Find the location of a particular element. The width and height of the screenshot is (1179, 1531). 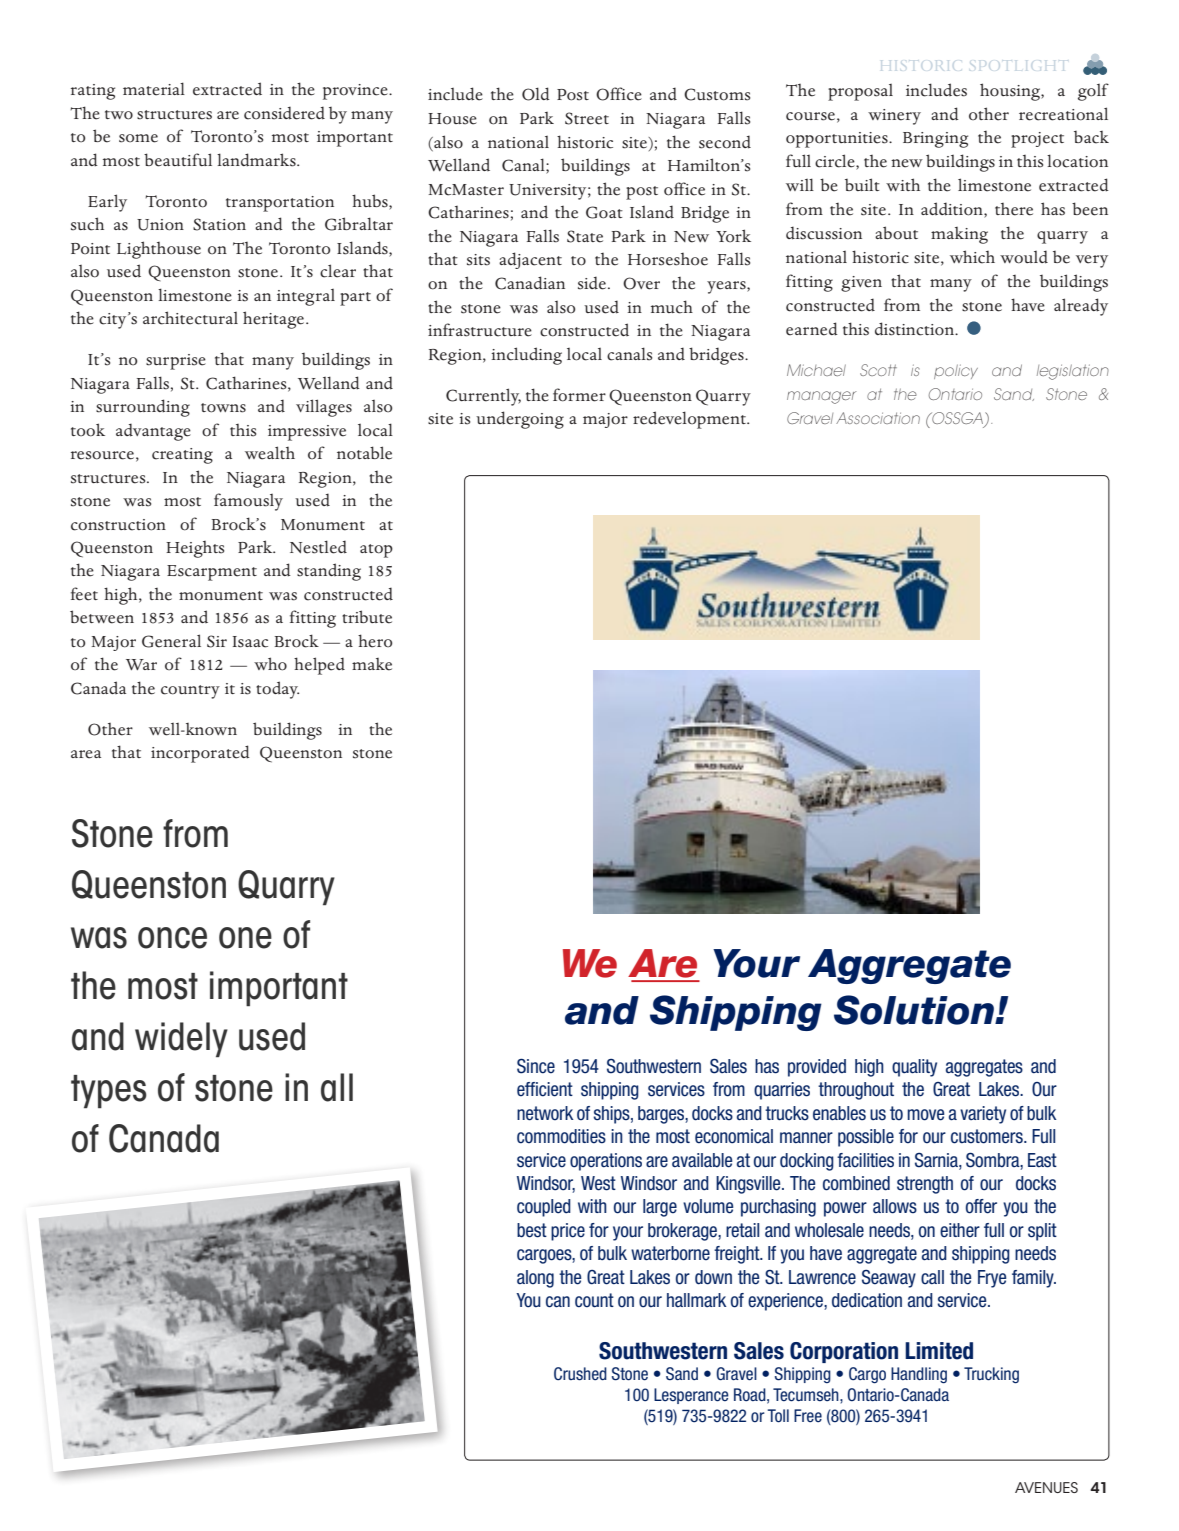

Crushed is located at coordinates (580, 1374).
